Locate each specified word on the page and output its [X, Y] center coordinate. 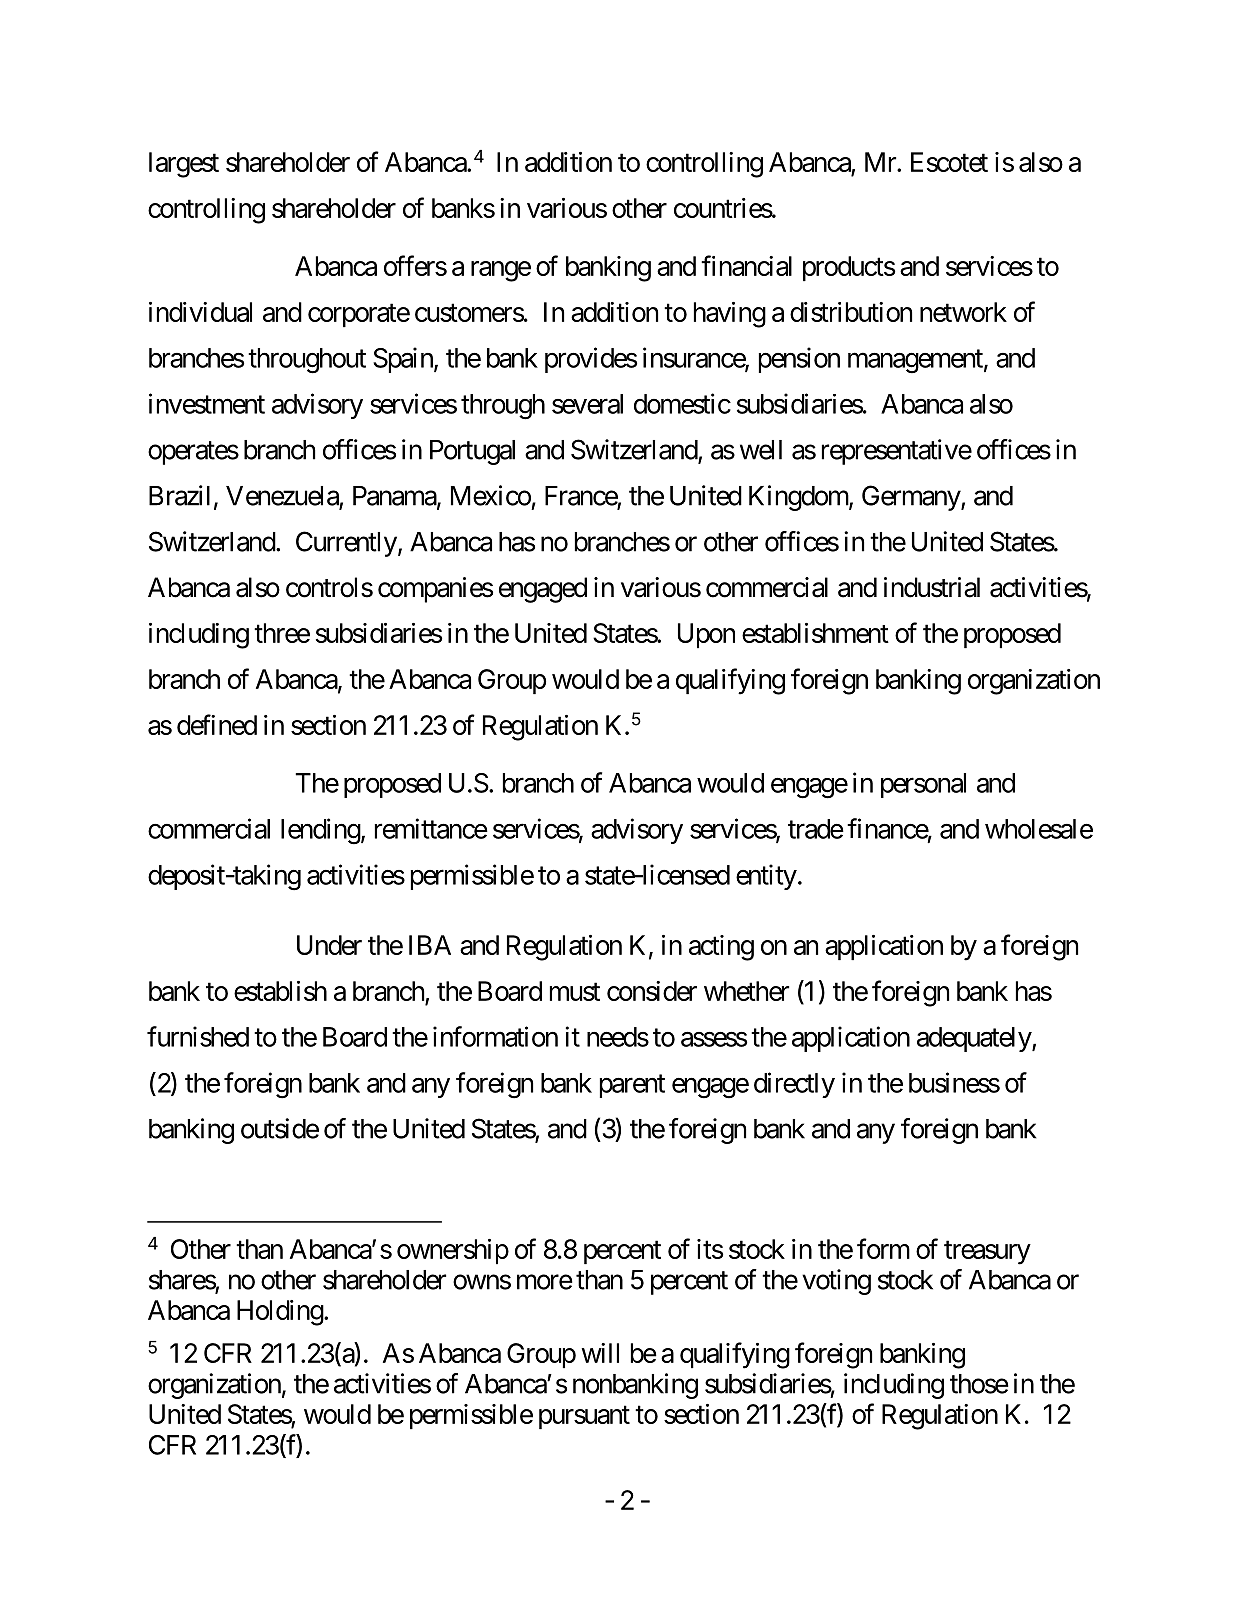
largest [184, 165]
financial [746, 265]
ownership [453, 1251]
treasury [987, 1253]
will [600, 1353]
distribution [851, 312]
